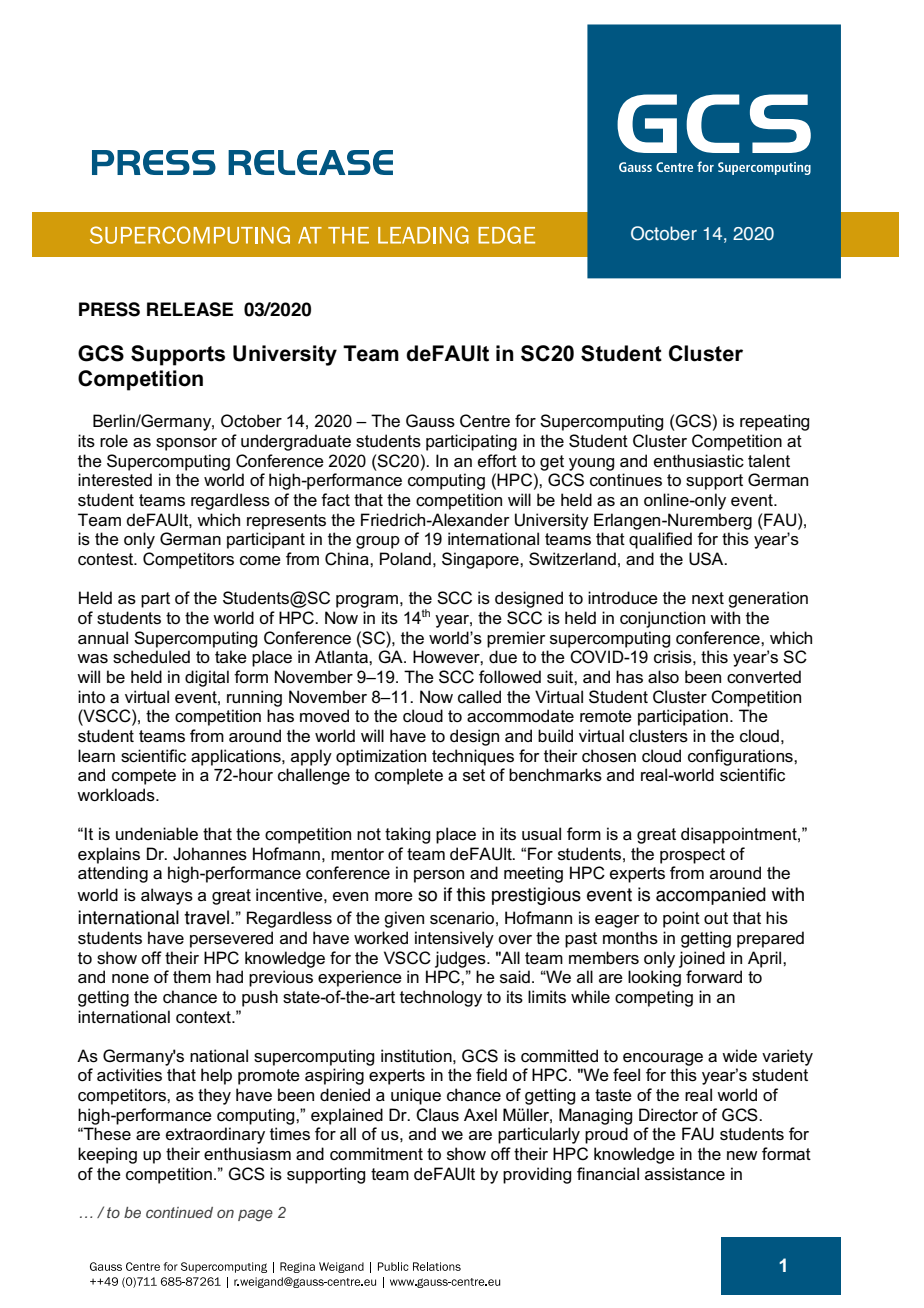 This page has height=1308, width=924. I want to click on Gauss, so click(430, 421).
